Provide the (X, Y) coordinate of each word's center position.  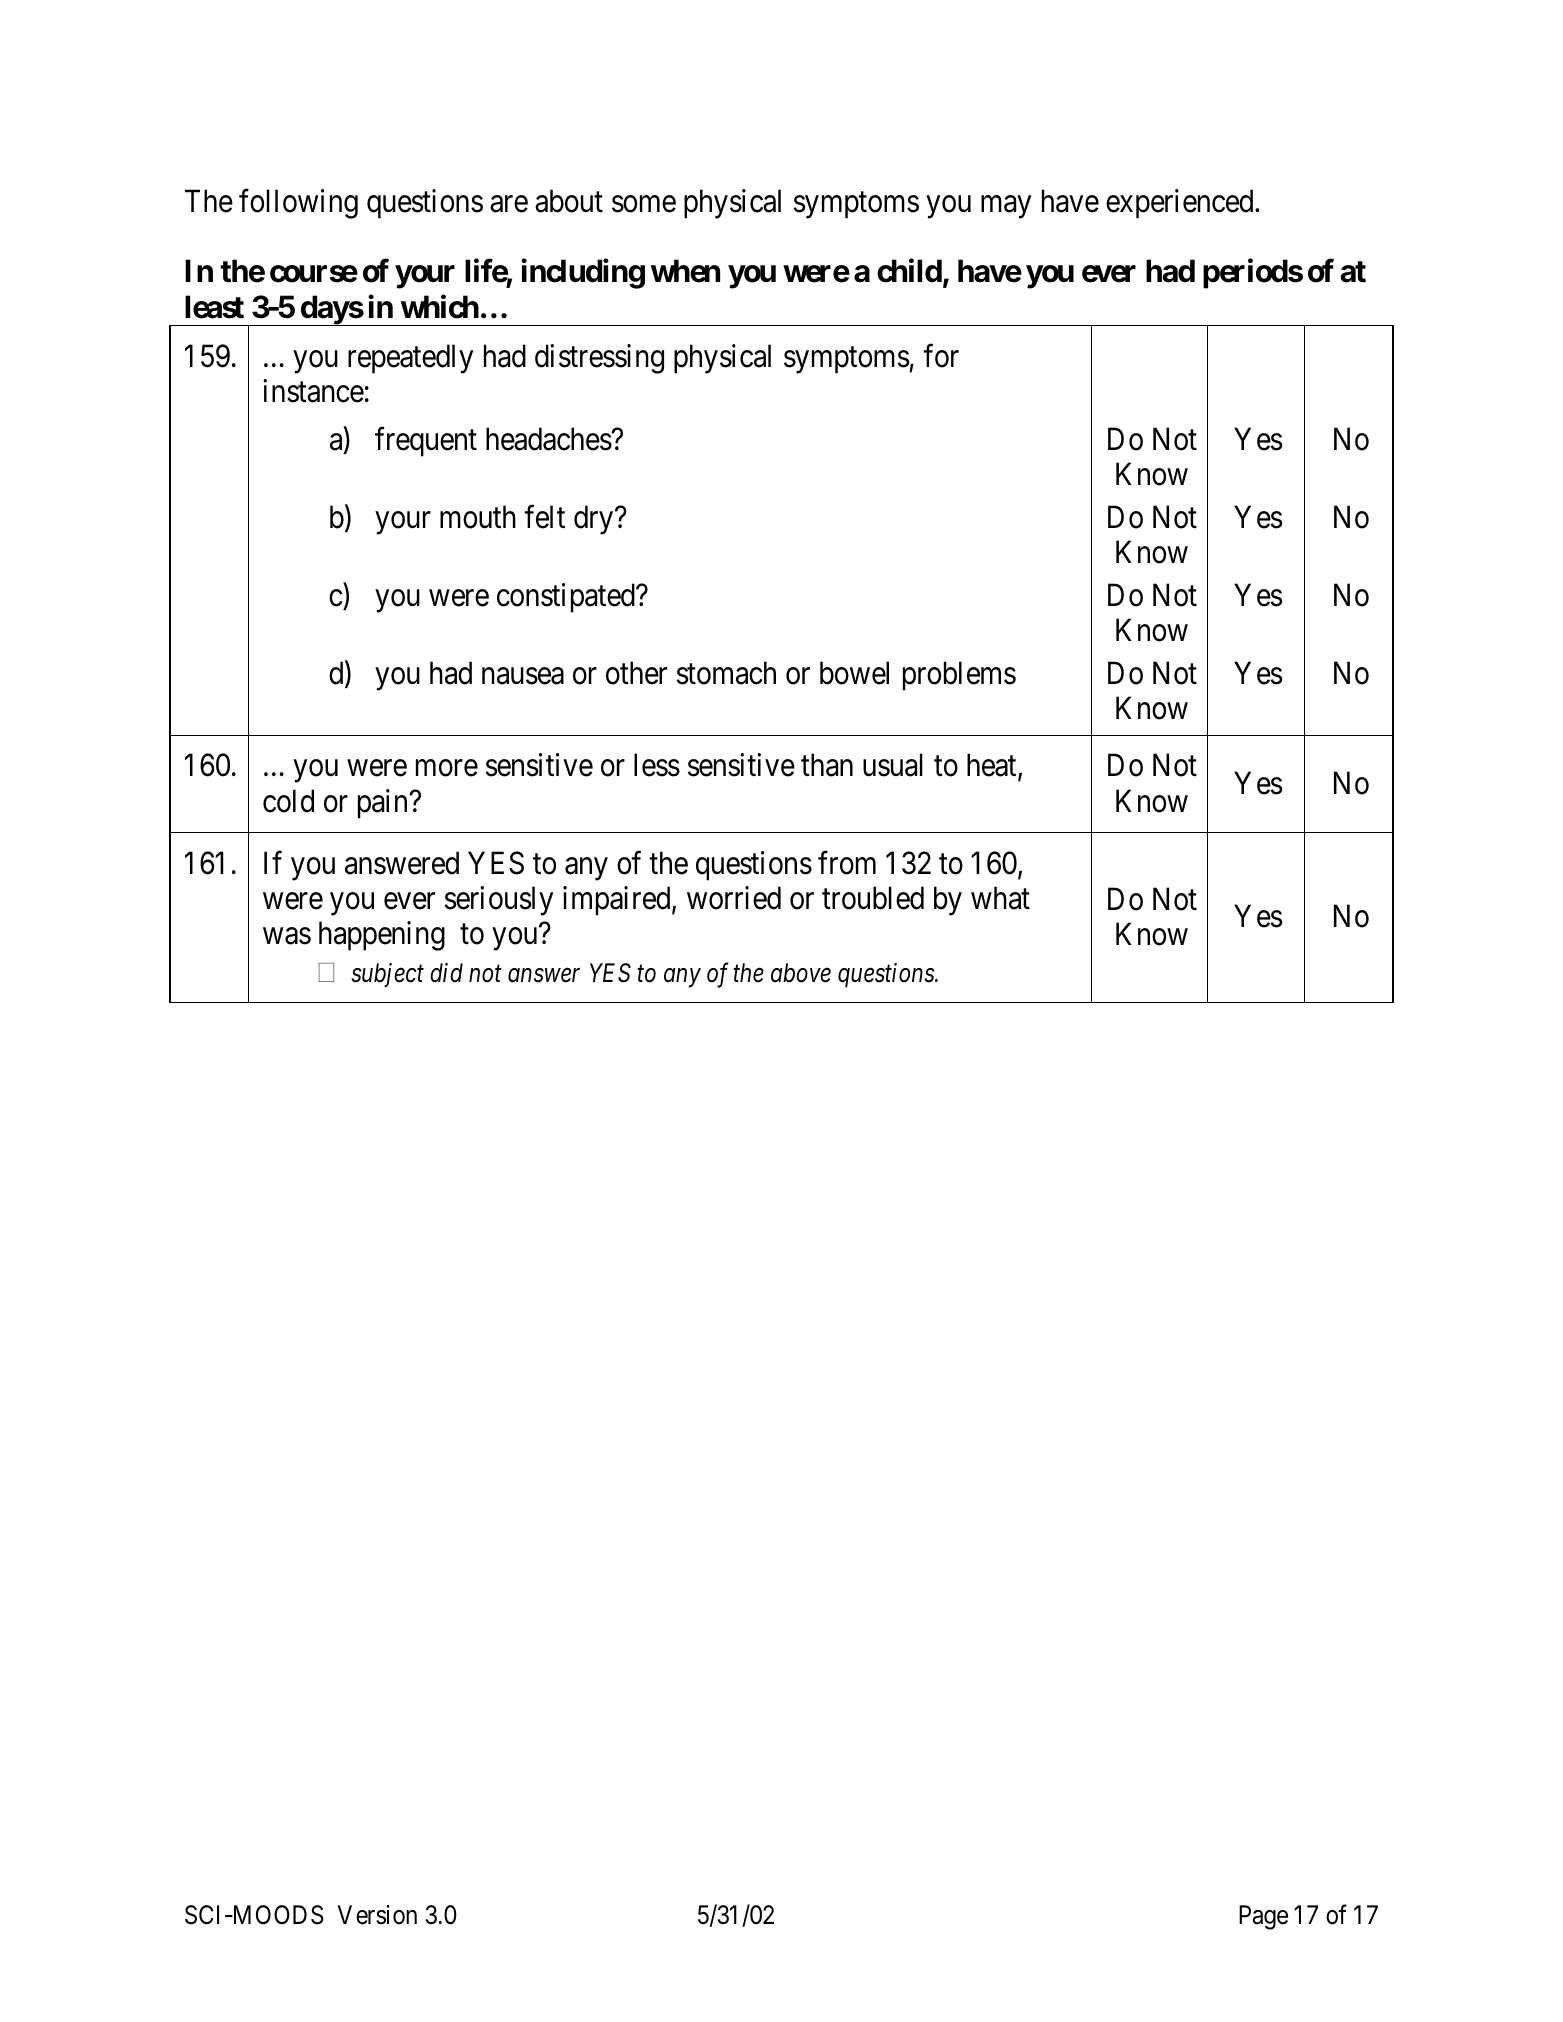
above (801, 973)
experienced (1181, 204)
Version (377, 1915)
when (685, 271)
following (298, 204)
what (1000, 898)
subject (387, 975)
